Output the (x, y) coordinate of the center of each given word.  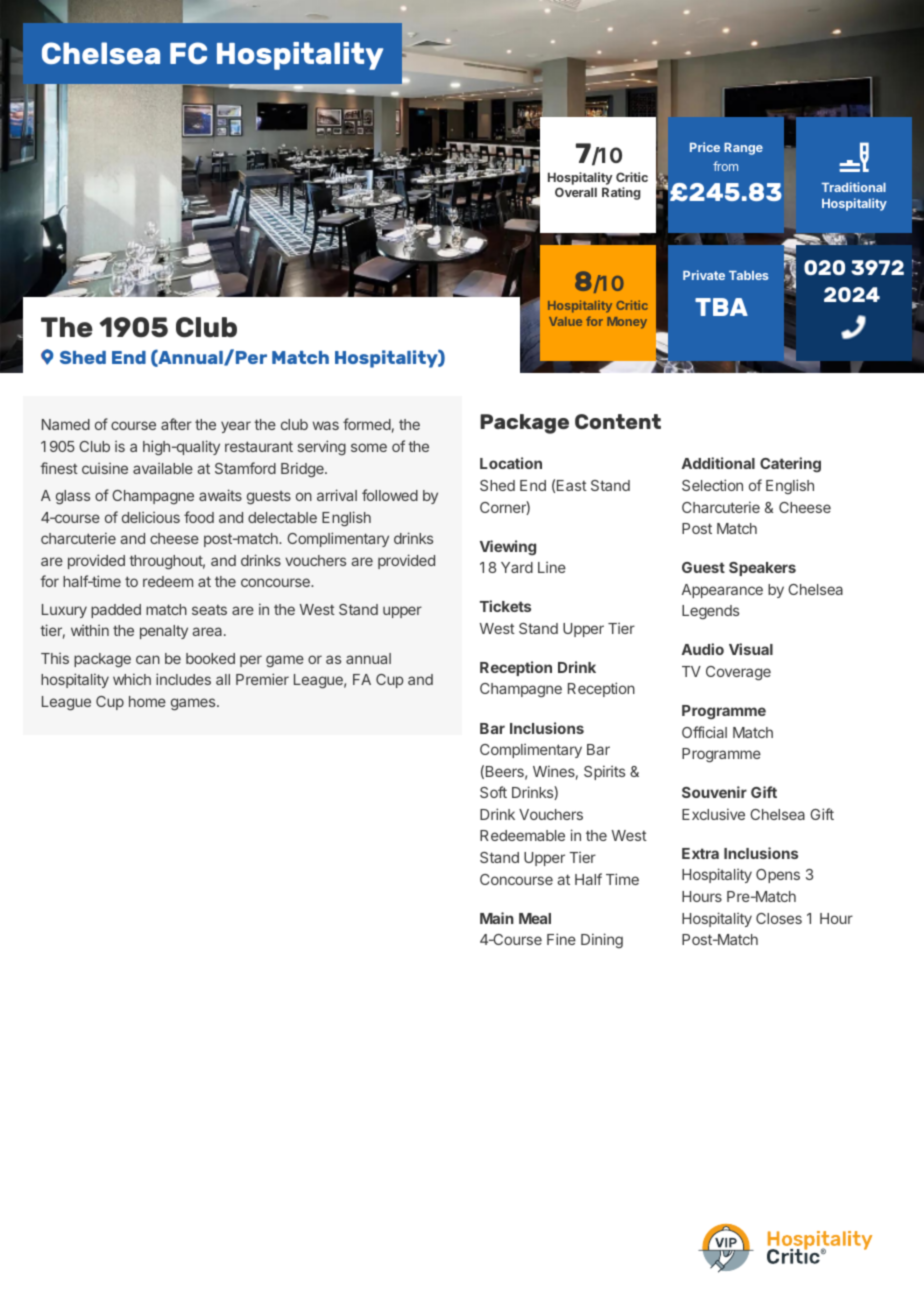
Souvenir (714, 792)
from (725, 166)
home (147, 701)
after (176, 424)
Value (565, 321)
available (163, 468)
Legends (710, 612)
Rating (621, 193)
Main (497, 918)
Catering (790, 465)
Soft (493, 792)
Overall (576, 192)
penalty (164, 632)
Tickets (505, 606)
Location (511, 463)
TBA (721, 307)
